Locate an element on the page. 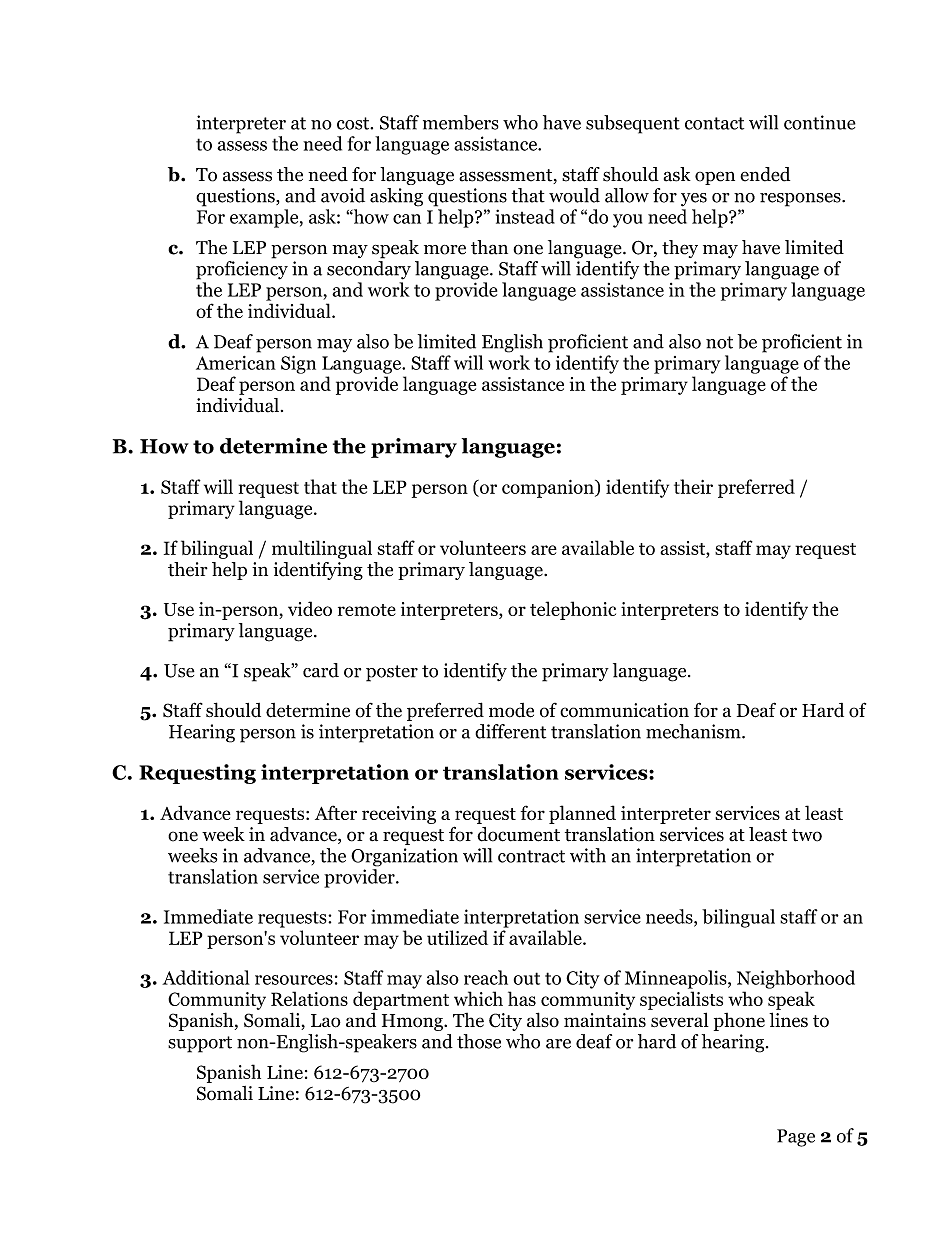 Image resolution: width=952 pixels, height=1233 pixels. contract is located at coordinates (531, 856).
